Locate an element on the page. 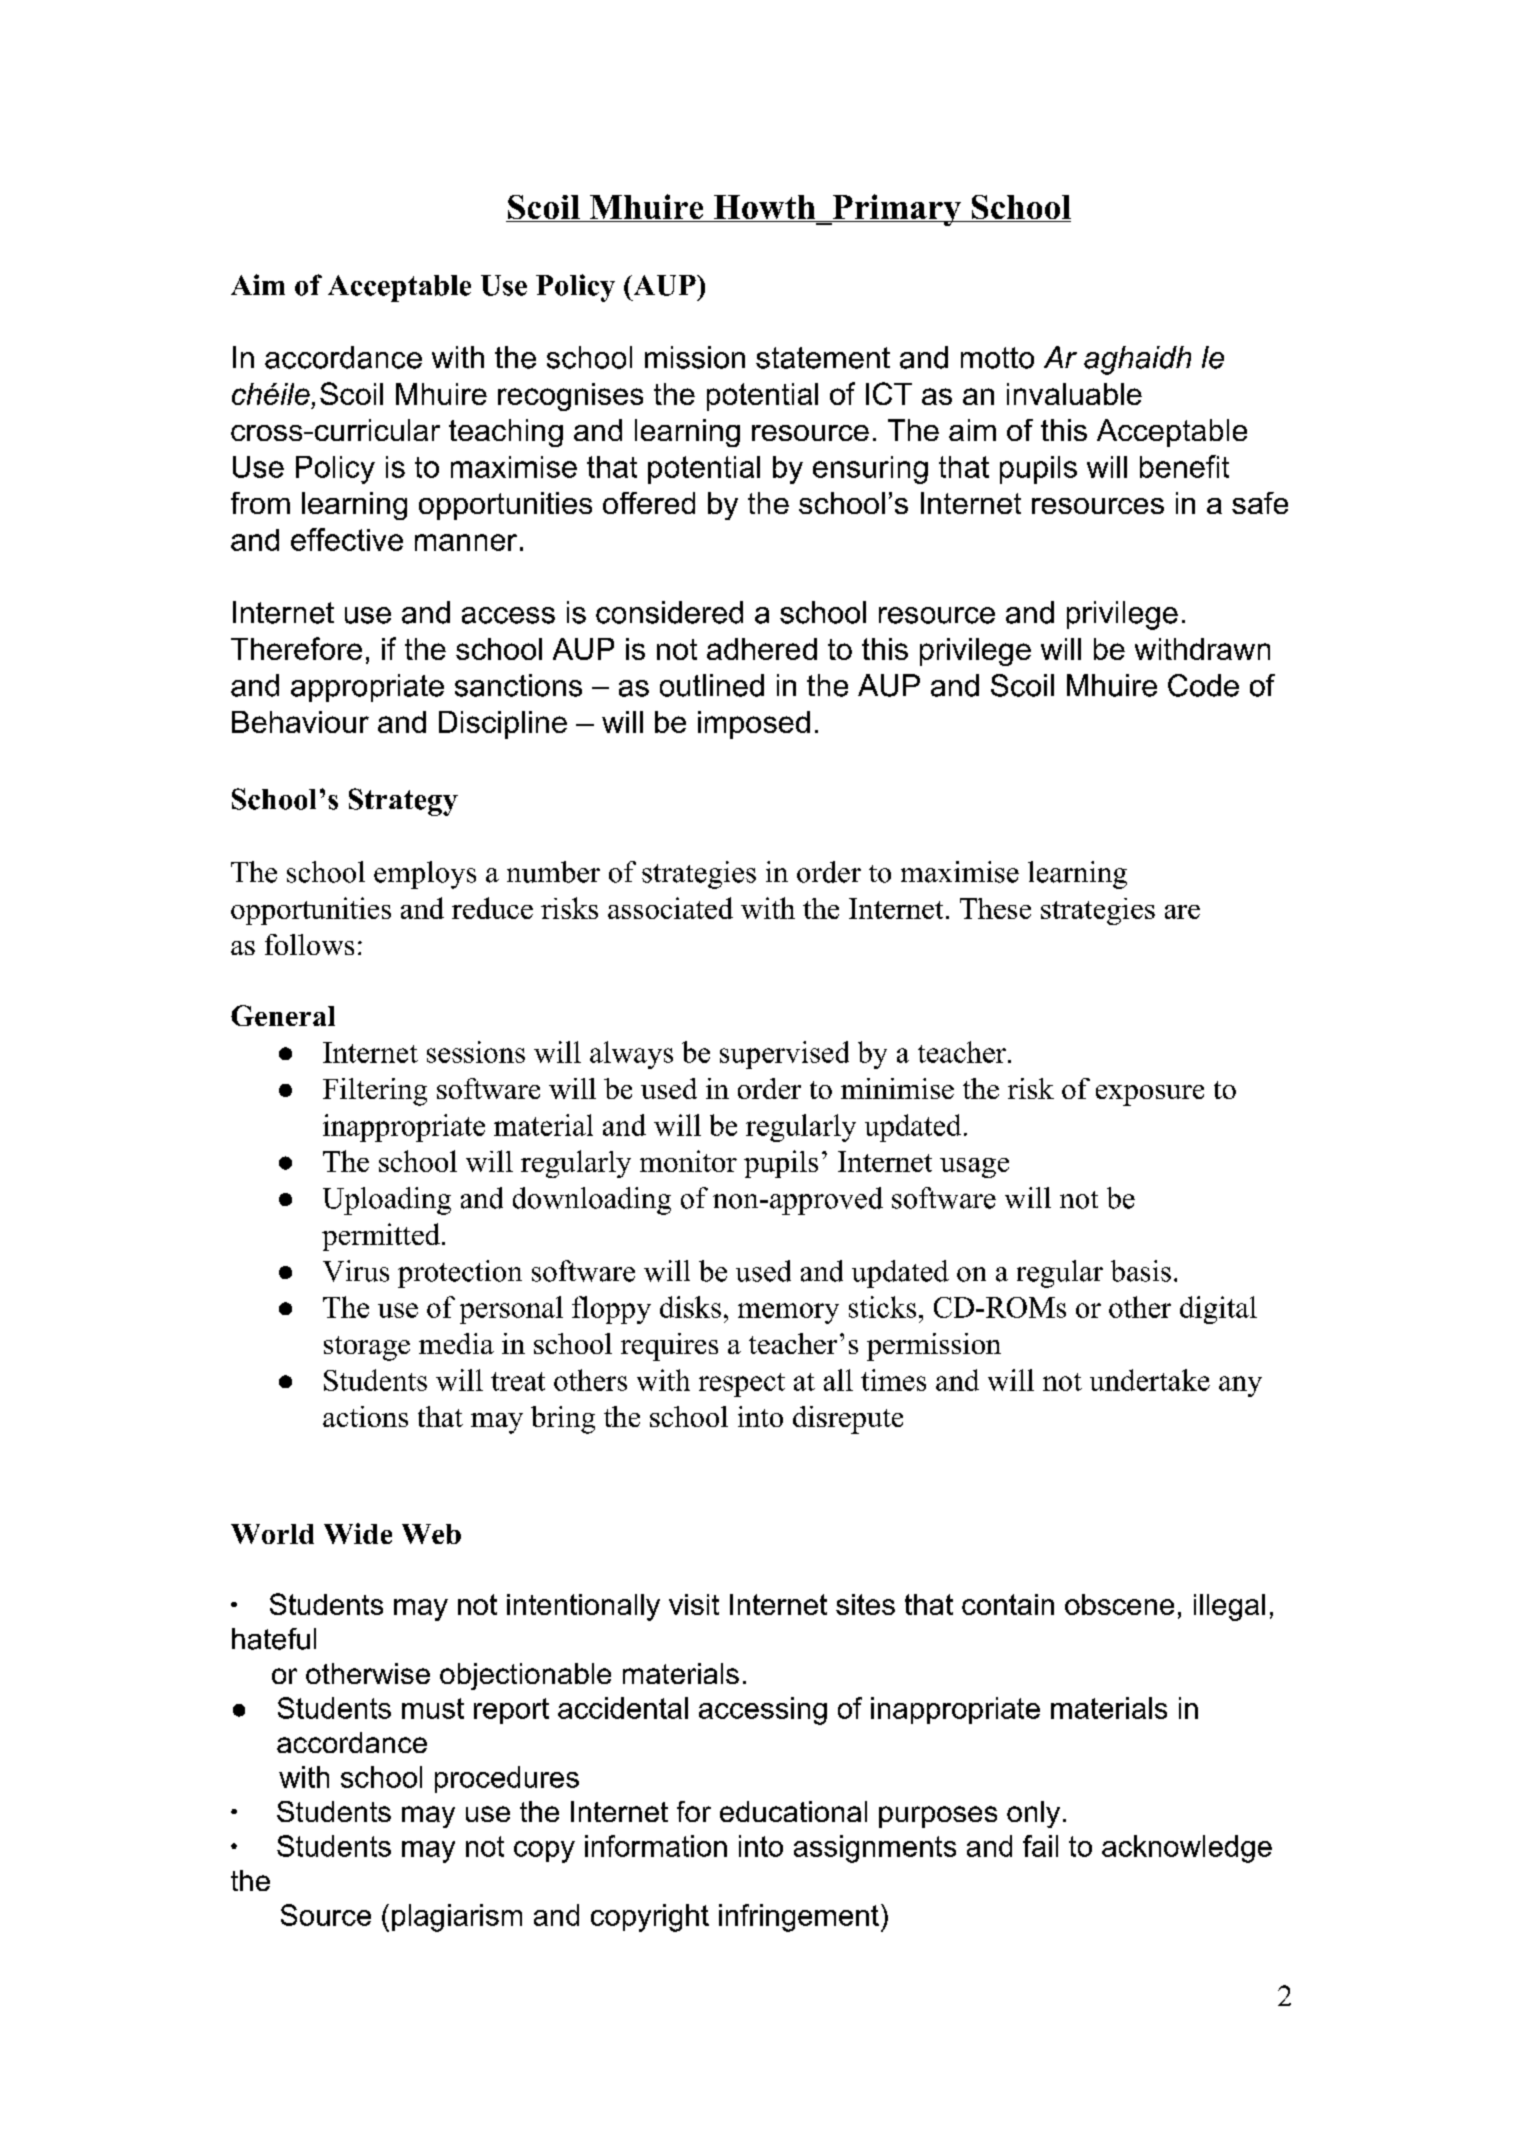 The height and width of the page is (2156, 1523). Filtering is located at coordinates (375, 1092).
